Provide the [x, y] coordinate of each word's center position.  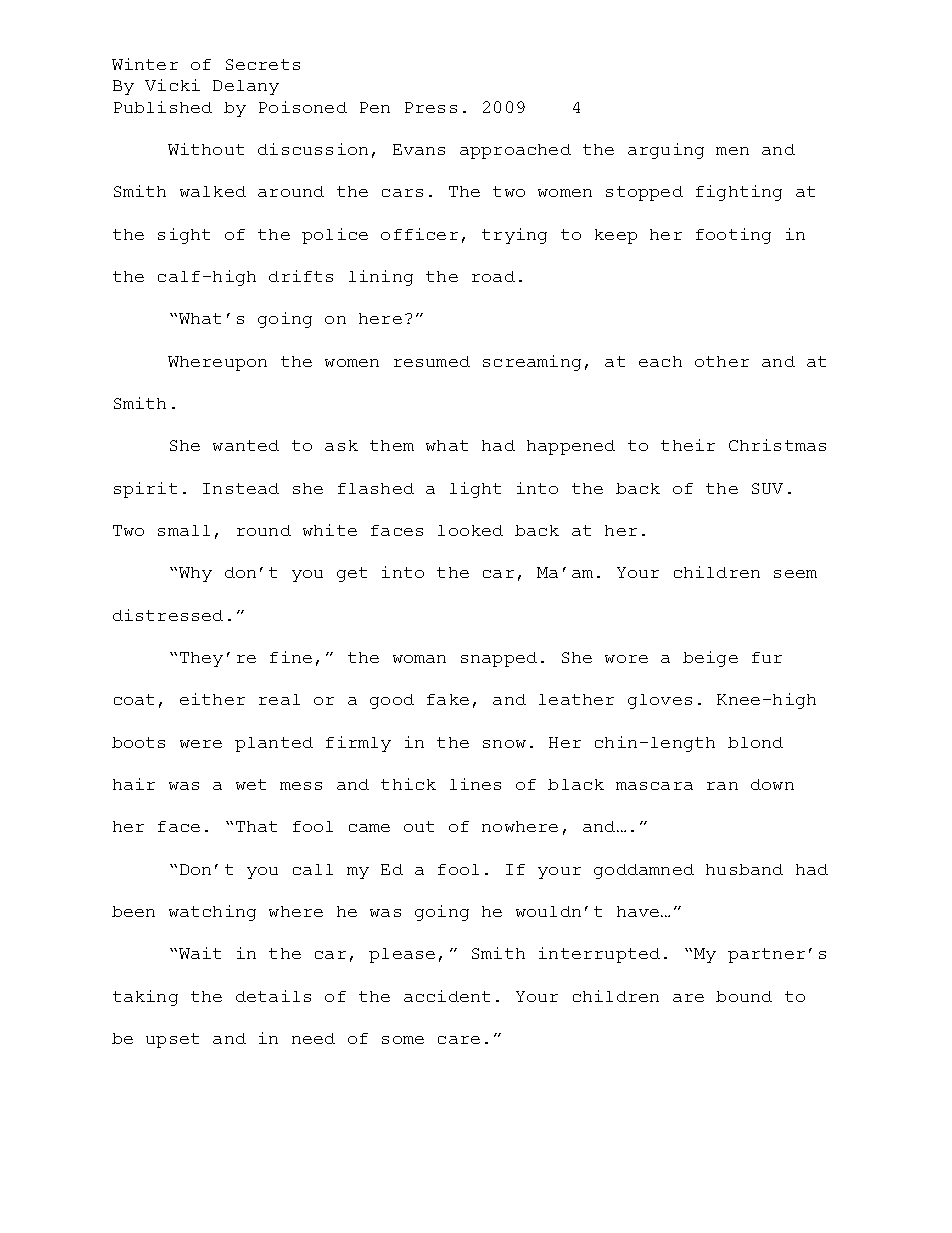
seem [795, 574]
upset [172, 1040]
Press [431, 107]
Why [195, 574]
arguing [666, 151]
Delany [246, 87]
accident [447, 996]
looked [470, 530]
